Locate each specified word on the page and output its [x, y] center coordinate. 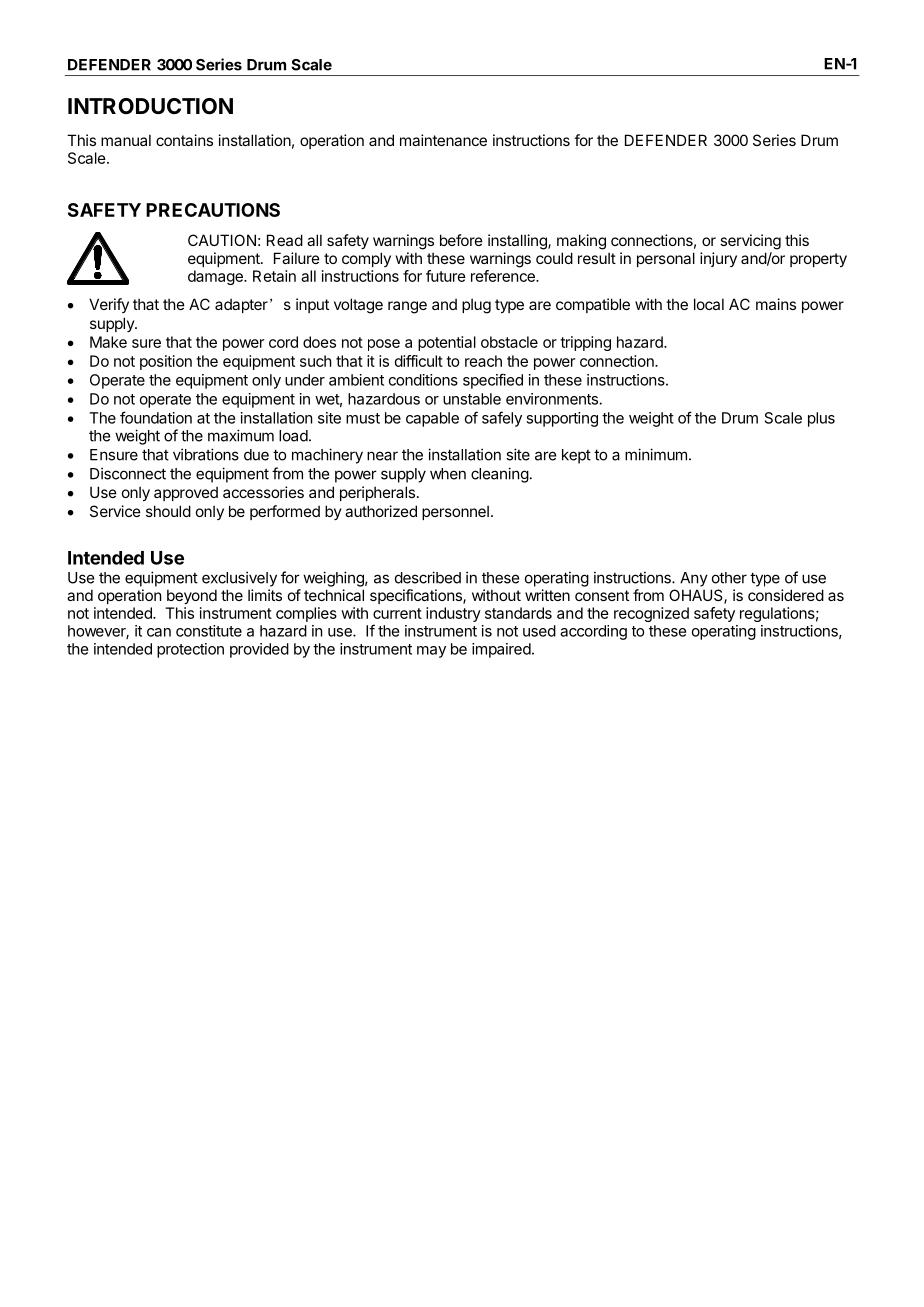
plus [821, 419]
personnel [455, 512]
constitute [209, 631]
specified [493, 381]
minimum [656, 454]
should [168, 511]
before [461, 240]
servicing [750, 242]
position [166, 362]
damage [216, 277]
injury [718, 259]
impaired [501, 650]
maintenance [443, 140]
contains [184, 140]
